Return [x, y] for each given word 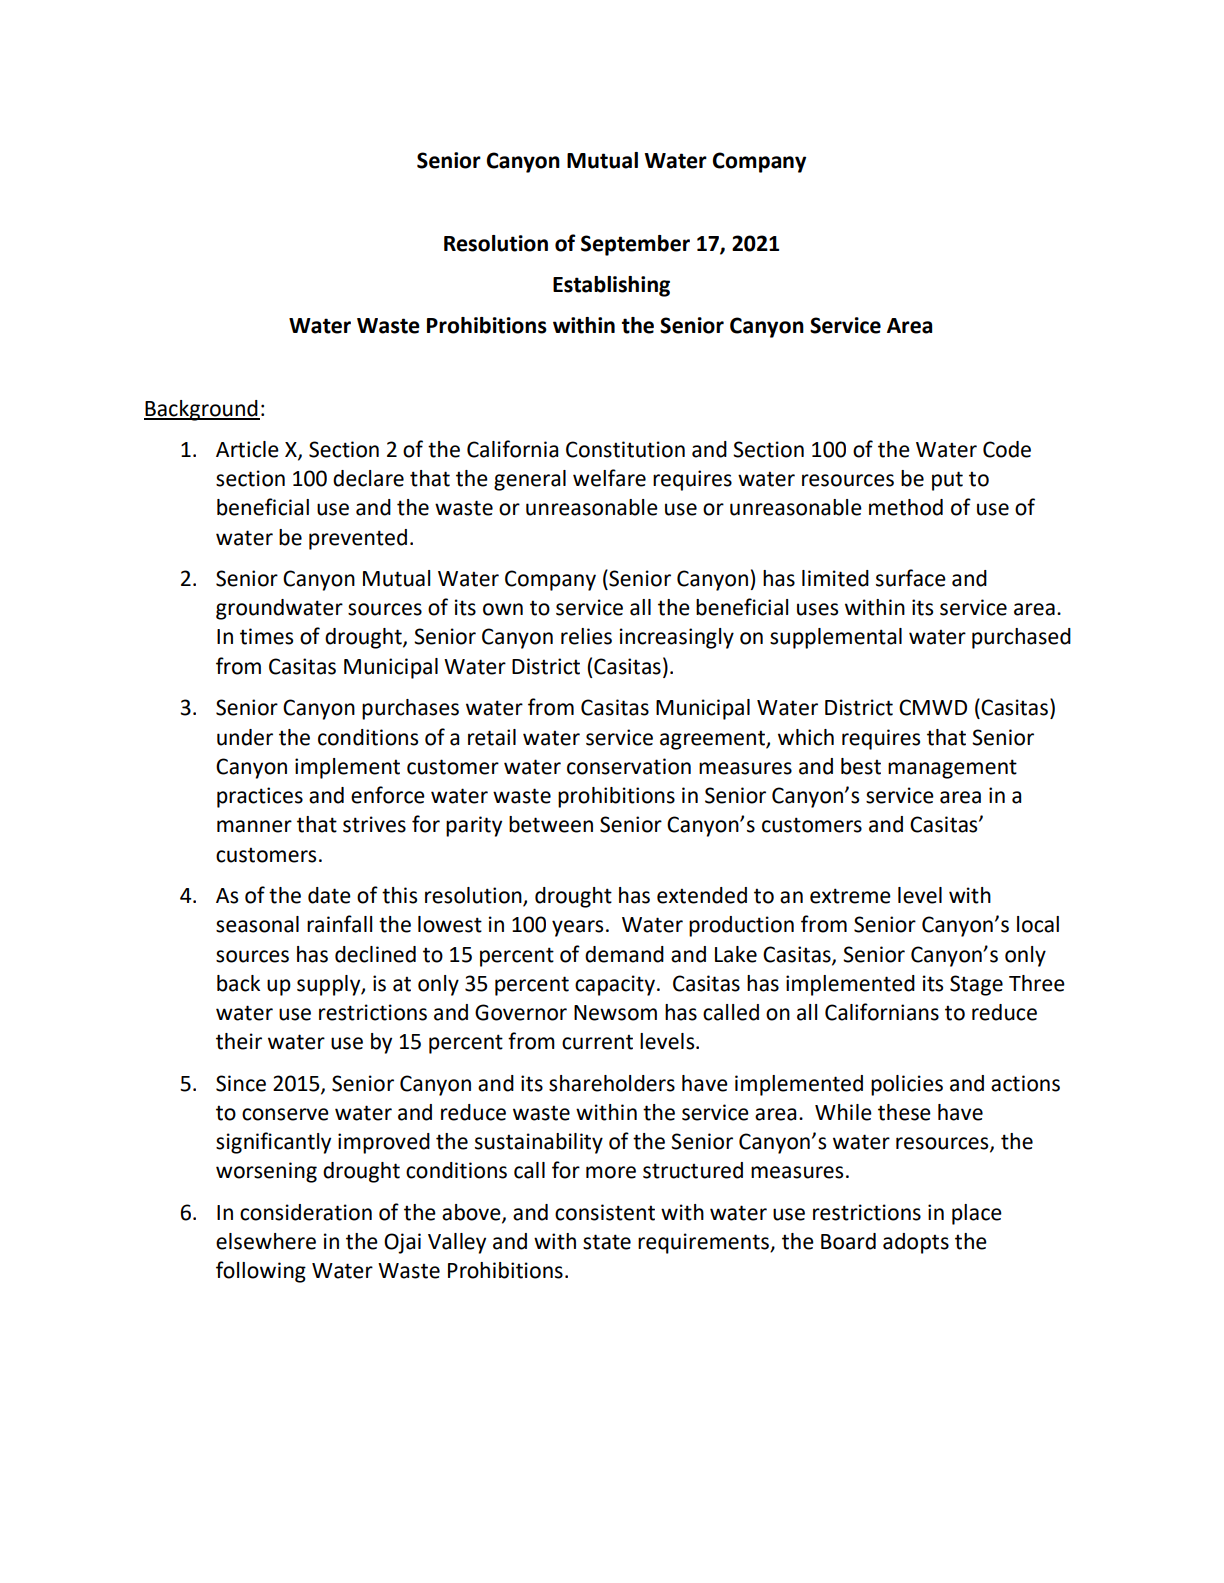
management [952, 769]
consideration [306, 1212]
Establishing [611, 286]
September [635, 245]
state [607, 1242]
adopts [916, 1243]
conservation [629, 766]
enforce [388, 795]
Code [1007, 449]
